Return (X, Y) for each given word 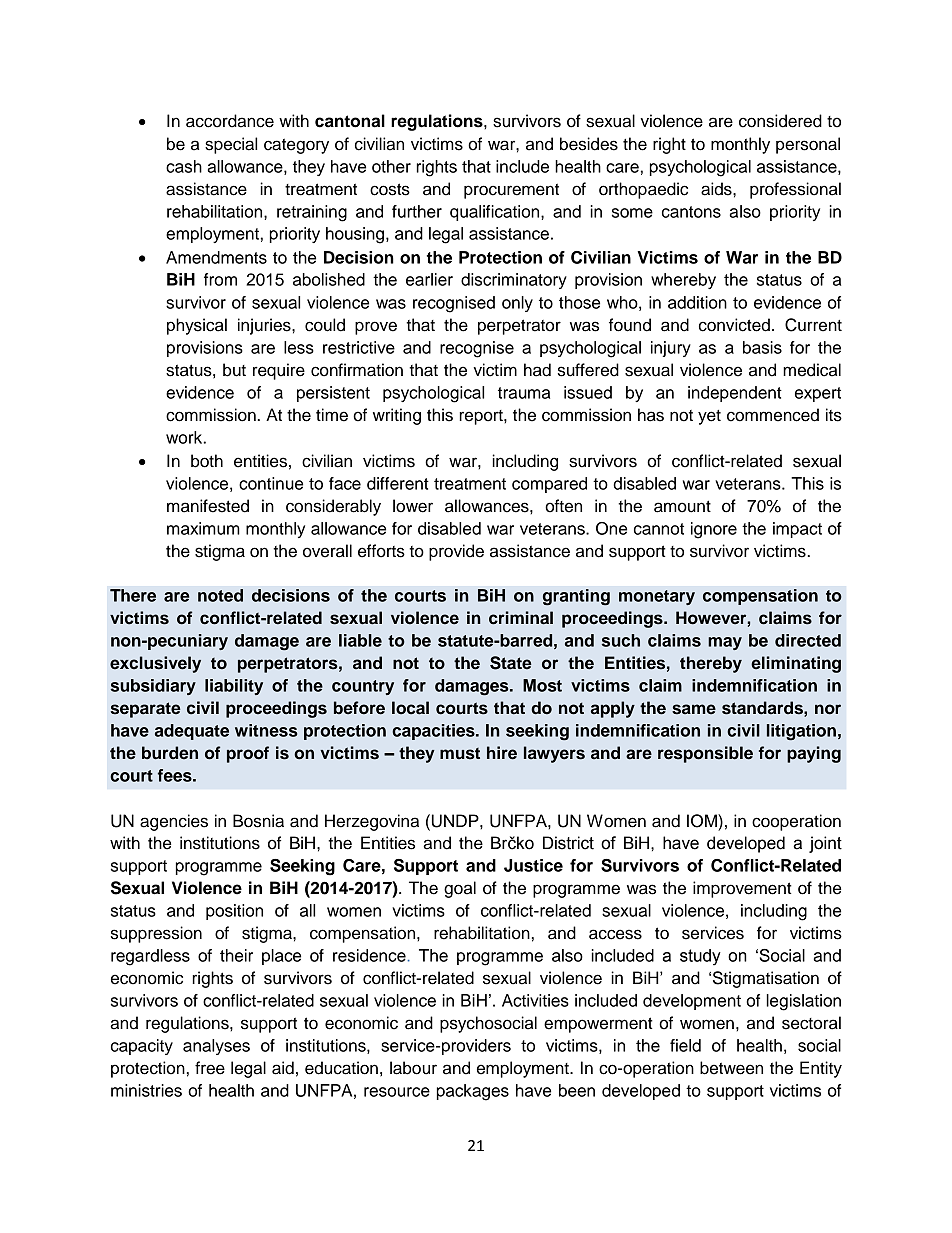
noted (220, 595)
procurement (511, 191)
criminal (521, 618)
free (210, 1068)
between (731, 1068)
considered (780, 121)
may (725, 643)
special (231, 145)
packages (473, 1092)
